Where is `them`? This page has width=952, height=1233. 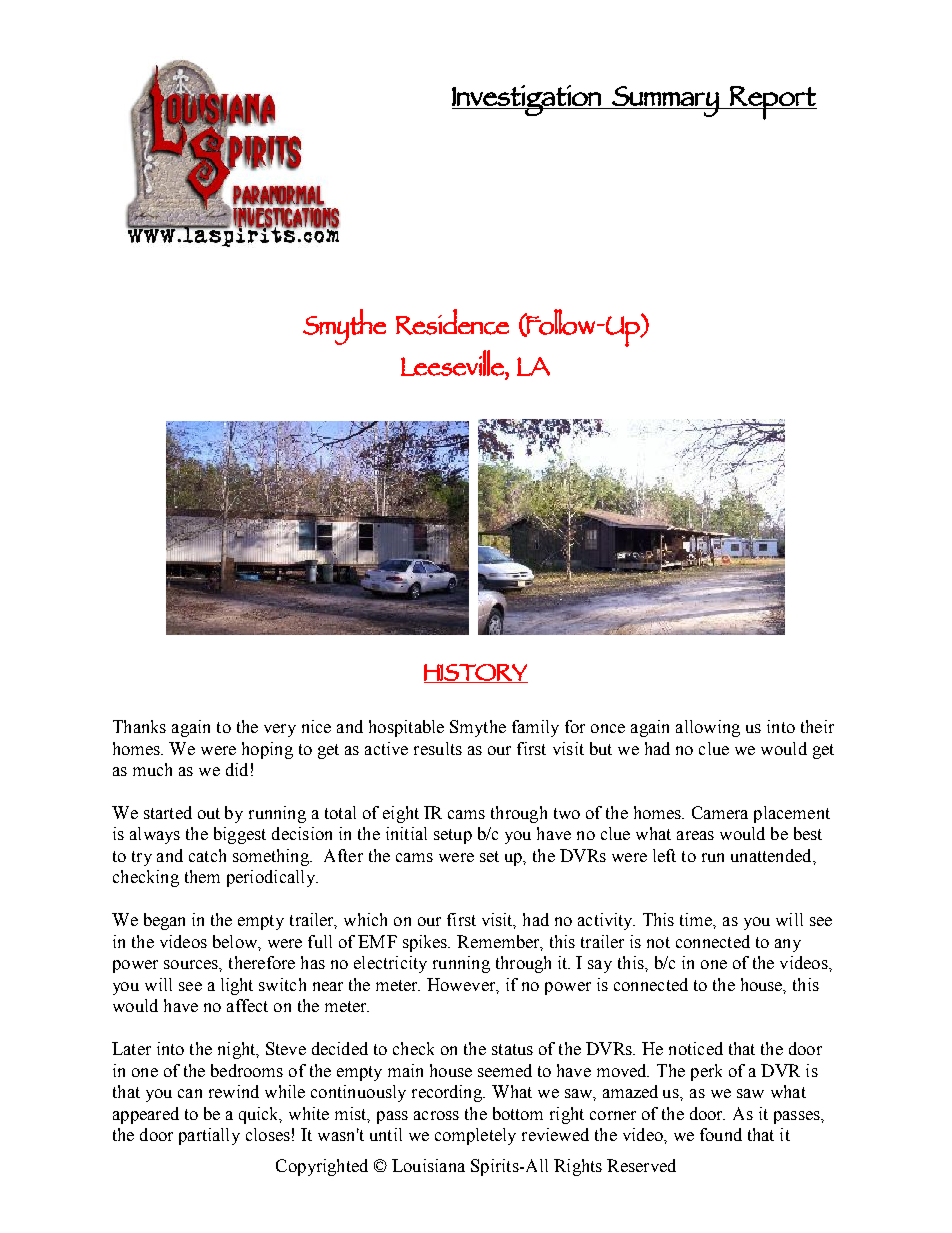
them is located at coordinates (202, 876).
